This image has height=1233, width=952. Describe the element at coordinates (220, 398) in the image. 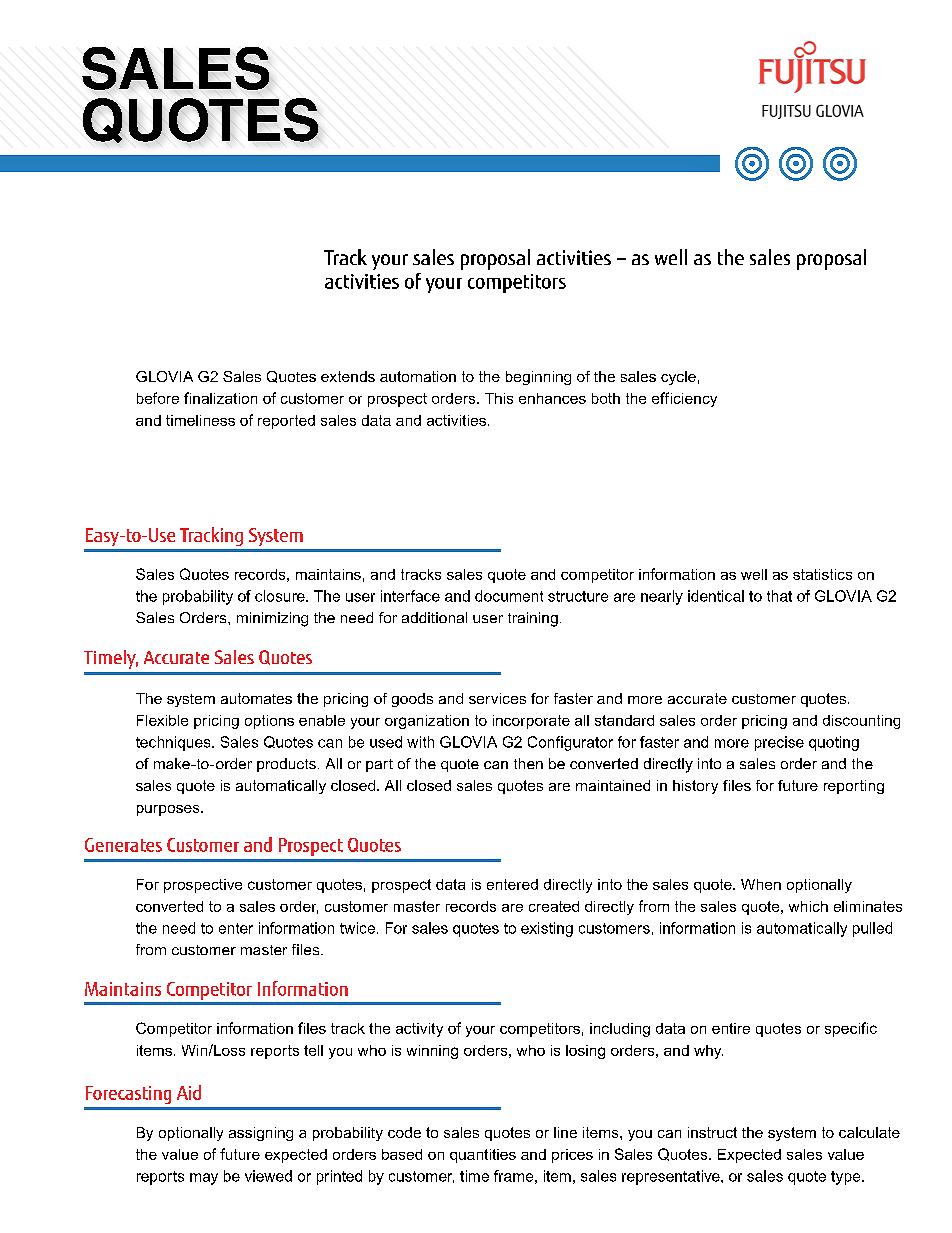

I see `finalization` at that location.
